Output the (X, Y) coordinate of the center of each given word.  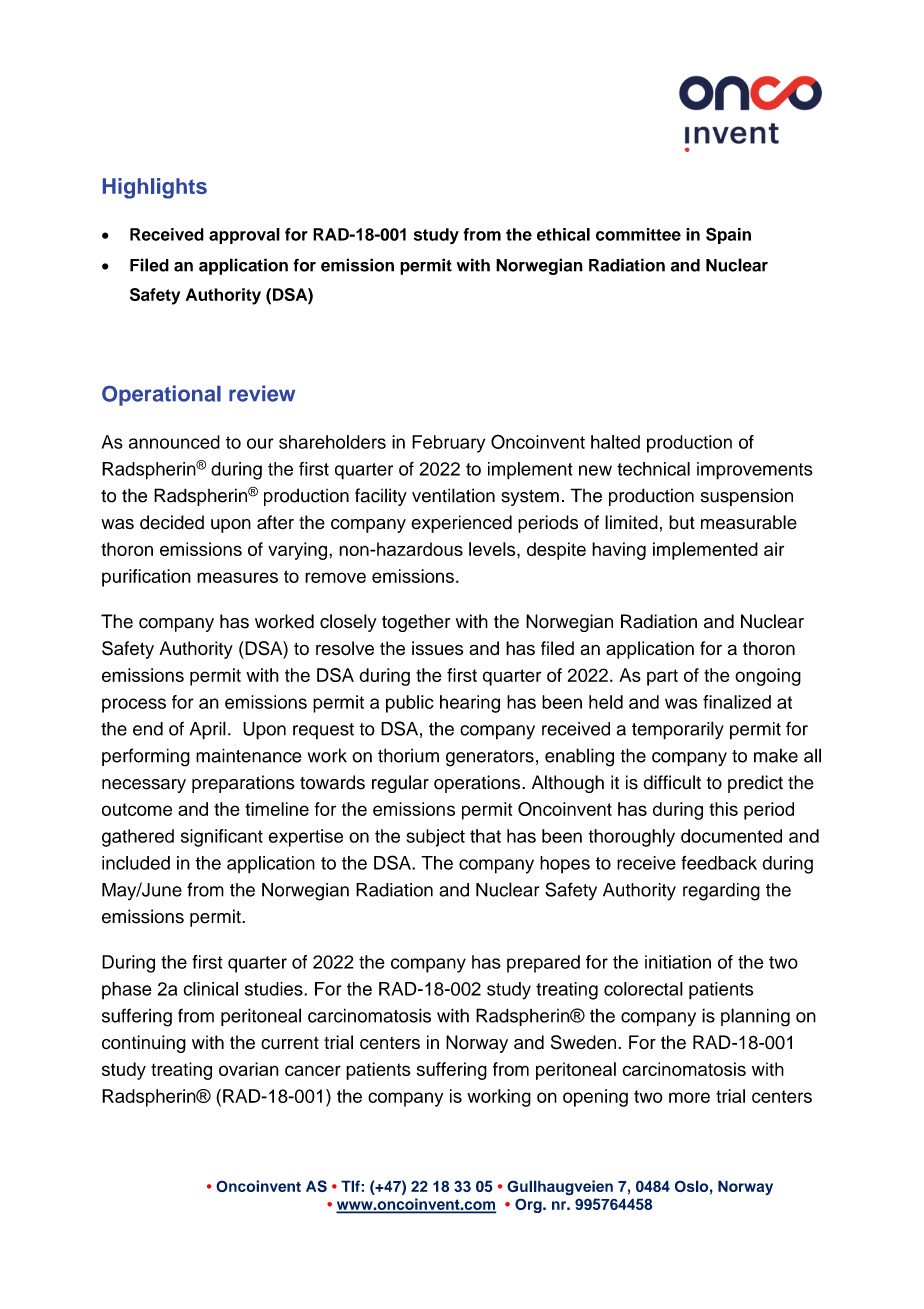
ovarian (249, 1069)
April (208, 730)
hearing (470, 704)
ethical (563, 234)
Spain (728, 236)
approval (244, 236)
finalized (737, 702)
